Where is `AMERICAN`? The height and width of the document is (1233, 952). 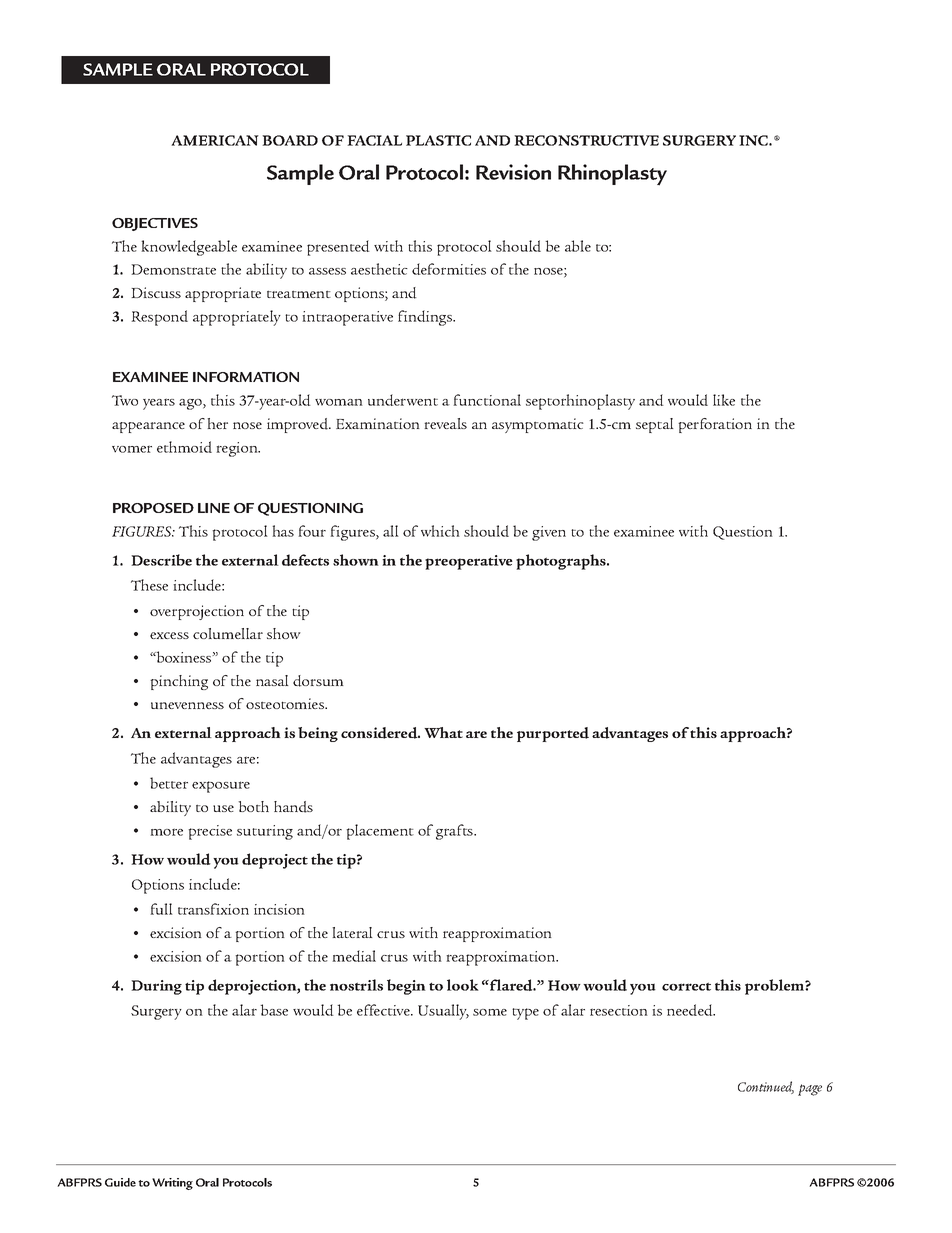
AMERICAN is located at coordinates (215, 140).
